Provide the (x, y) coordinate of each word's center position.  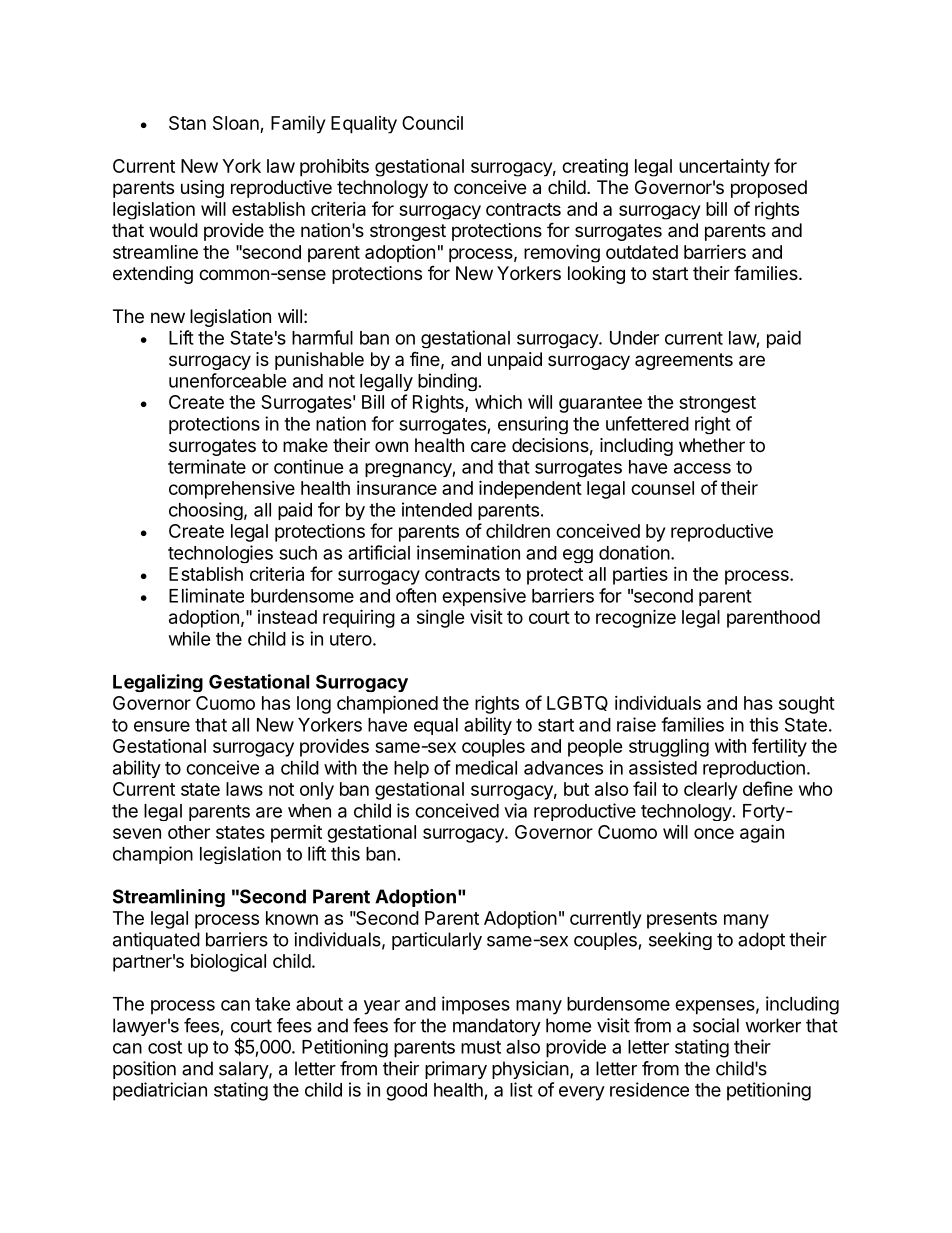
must (481, 1047)
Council (432, 123)
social (716, 1025)
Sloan (236, 123)
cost (165, 1047)
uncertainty (724, 168)
